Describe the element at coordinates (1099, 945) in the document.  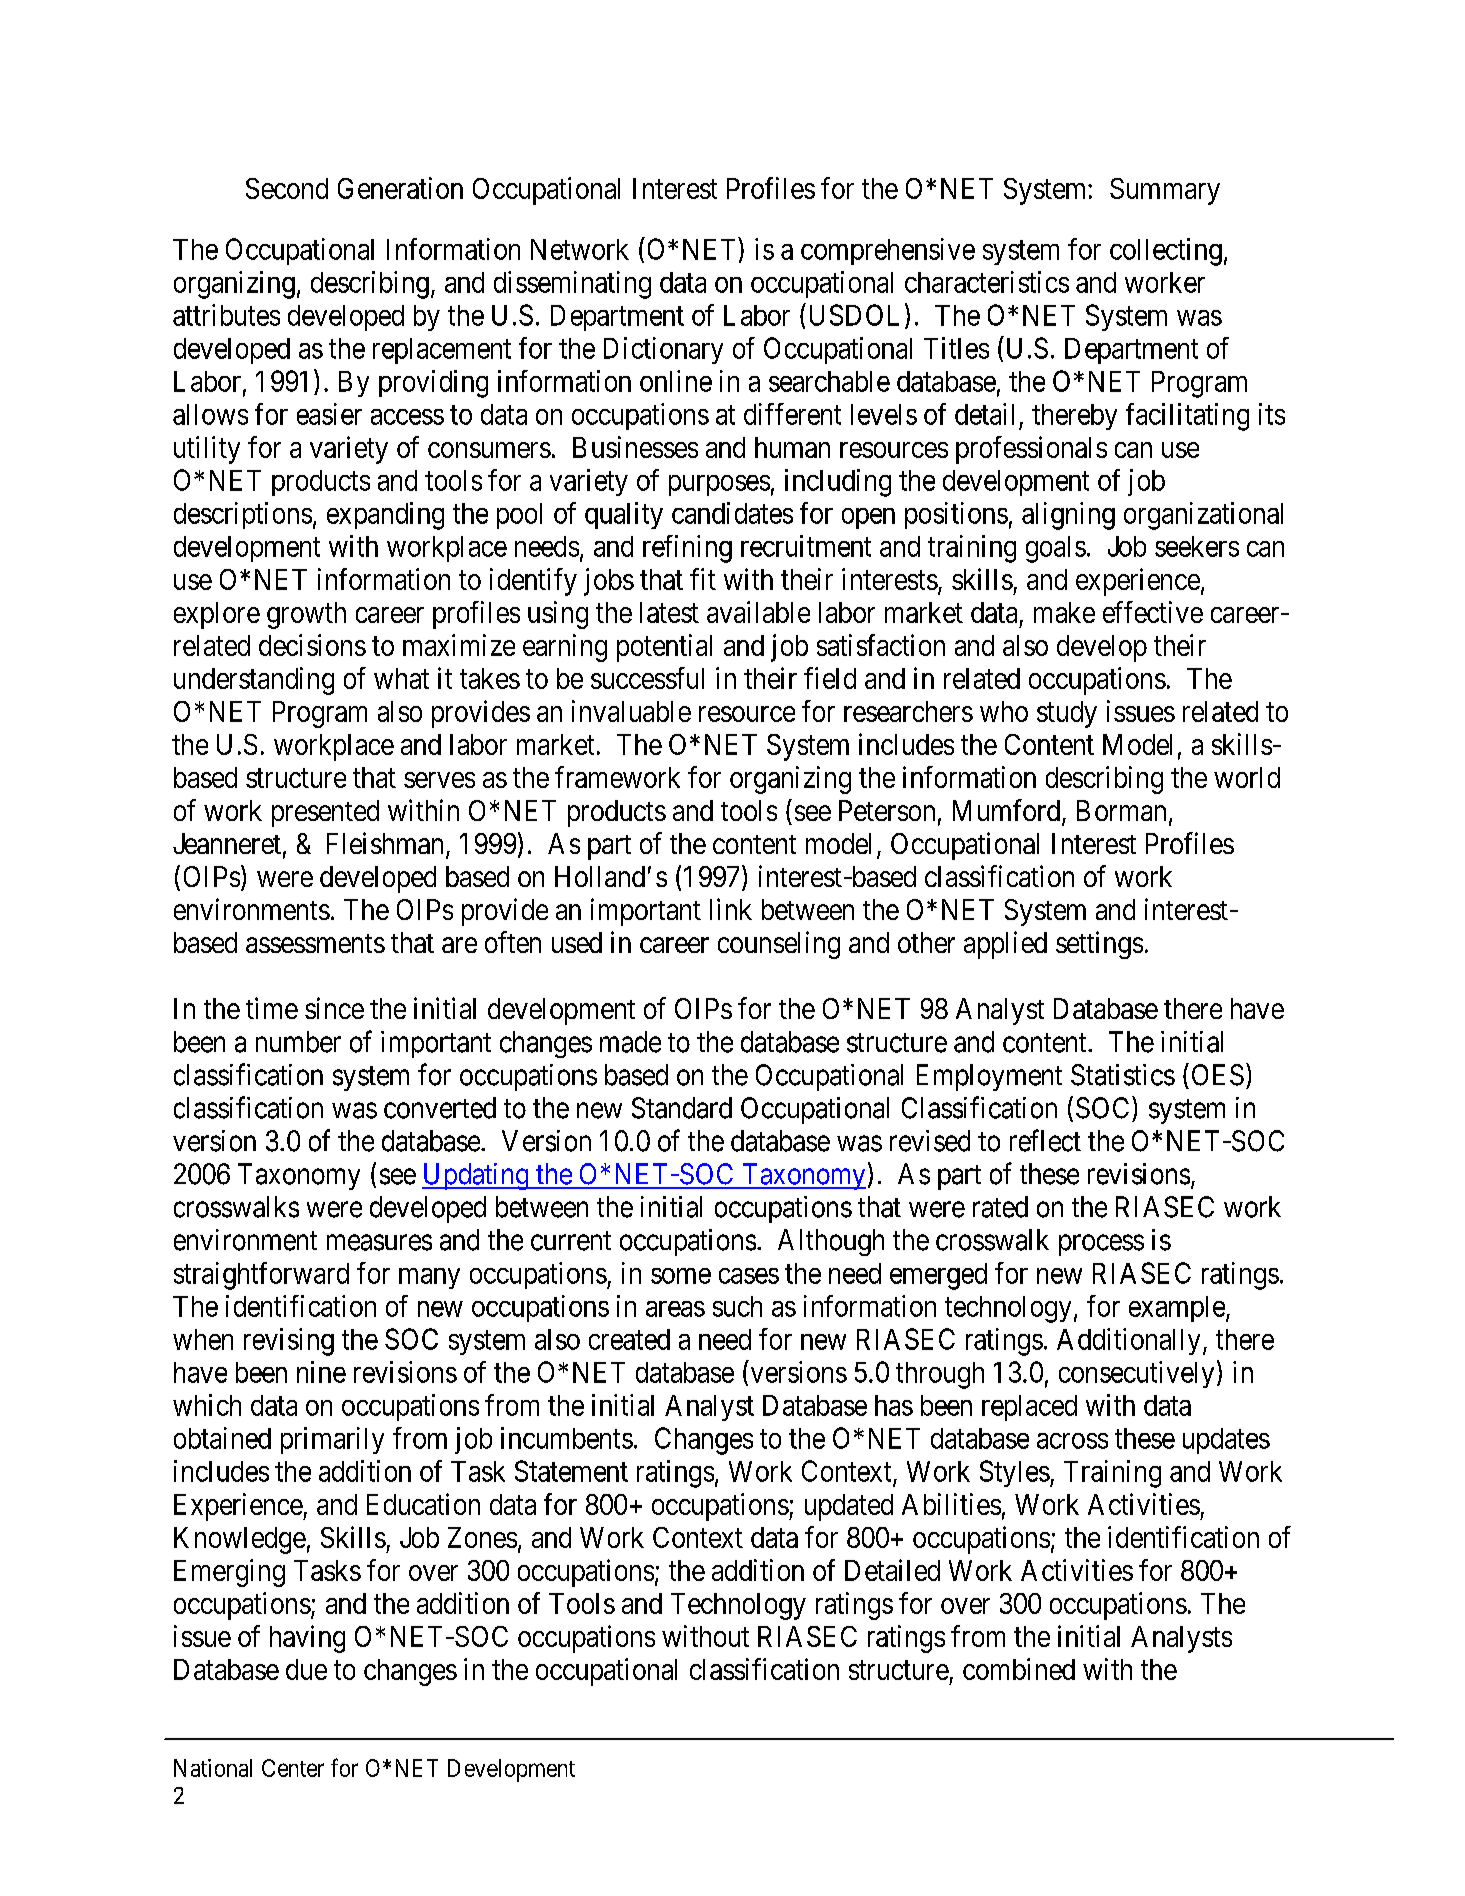
I see `settings` at that location.
